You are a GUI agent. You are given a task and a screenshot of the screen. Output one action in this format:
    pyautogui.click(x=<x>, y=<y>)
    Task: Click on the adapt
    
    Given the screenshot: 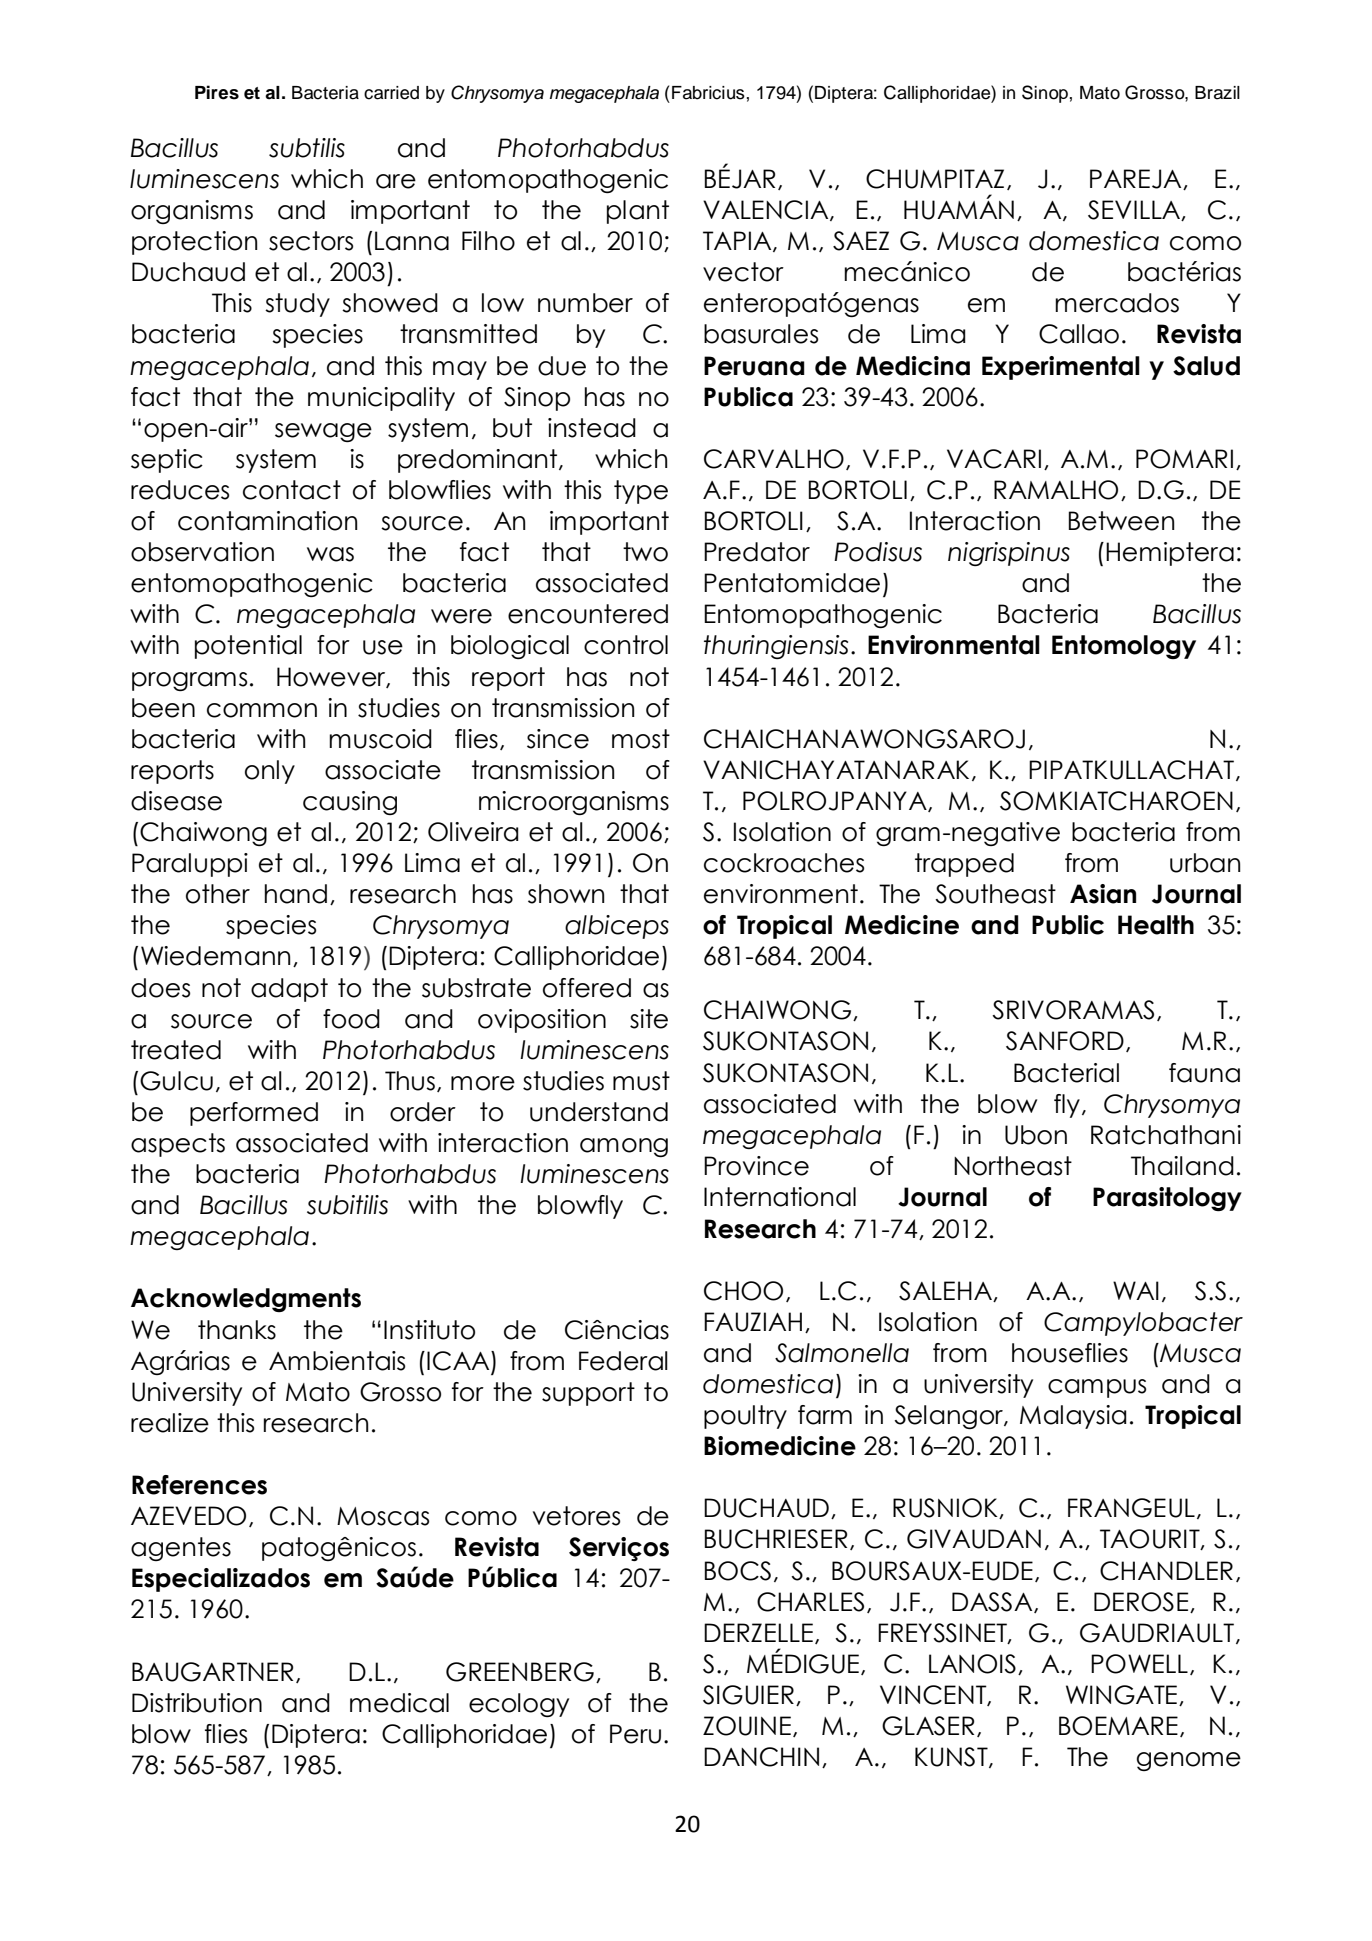 What is the action you would take?
    pyautogui.click(x=289, y=990)
